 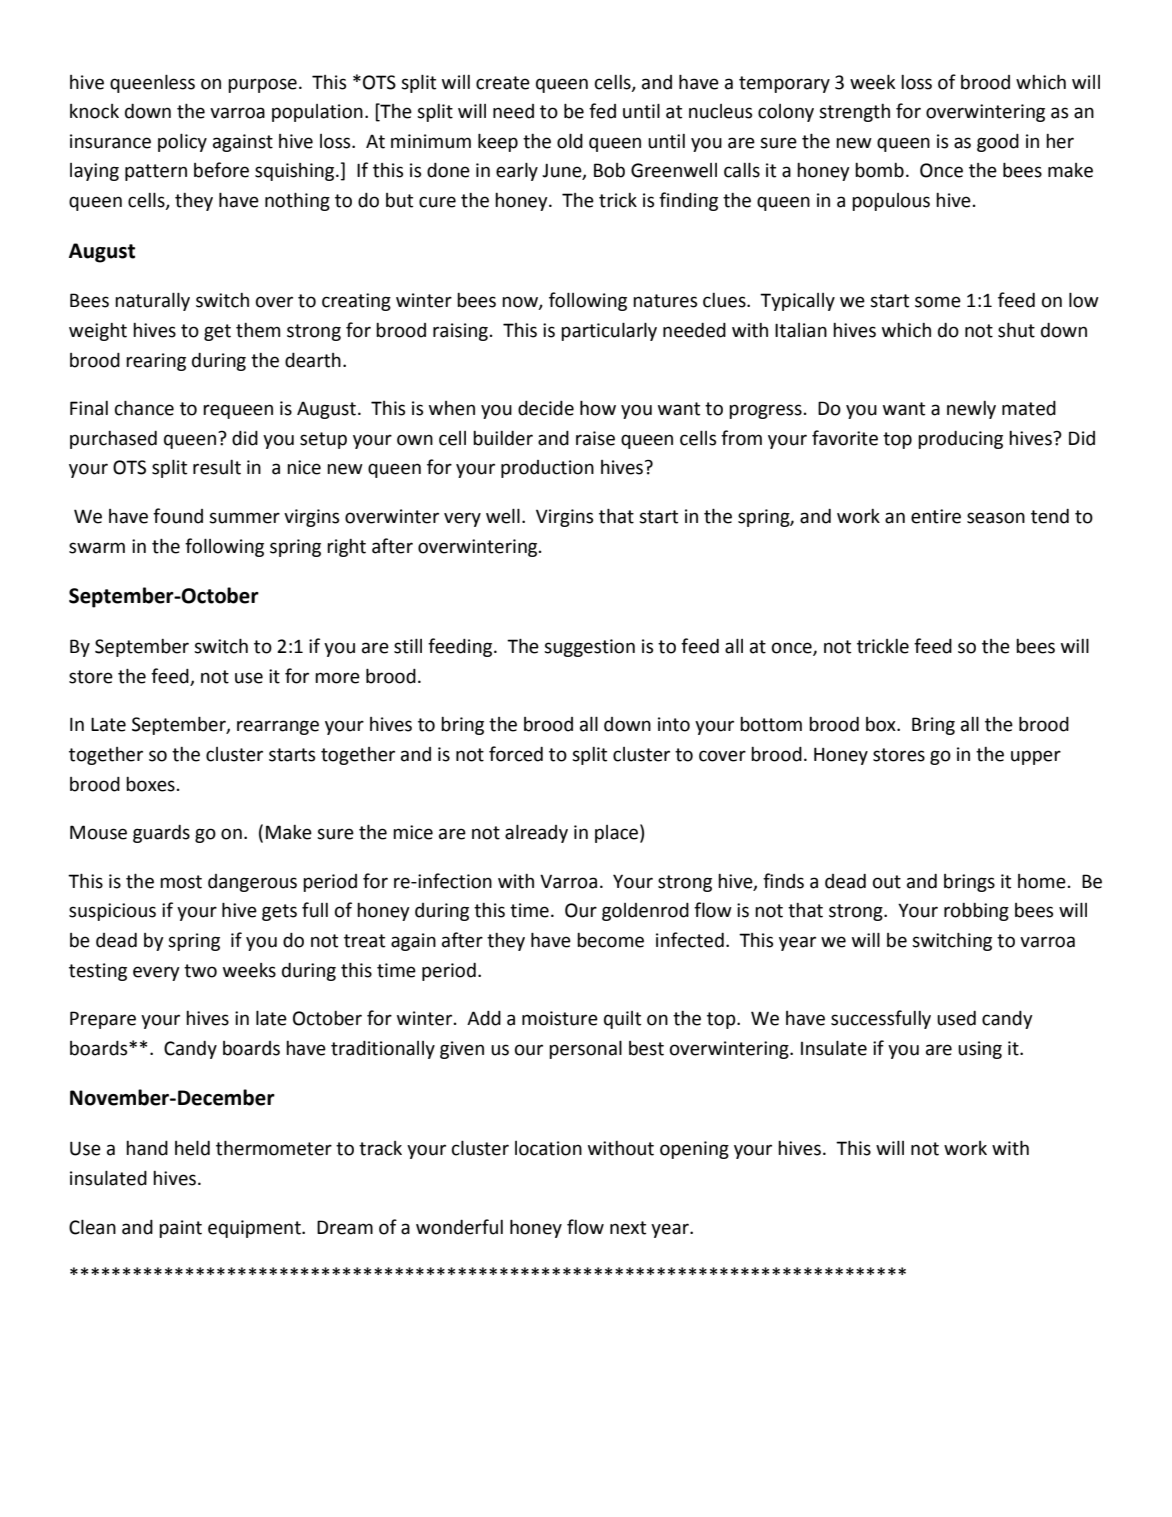 I want to click on production, so click(x=547, y=469).
